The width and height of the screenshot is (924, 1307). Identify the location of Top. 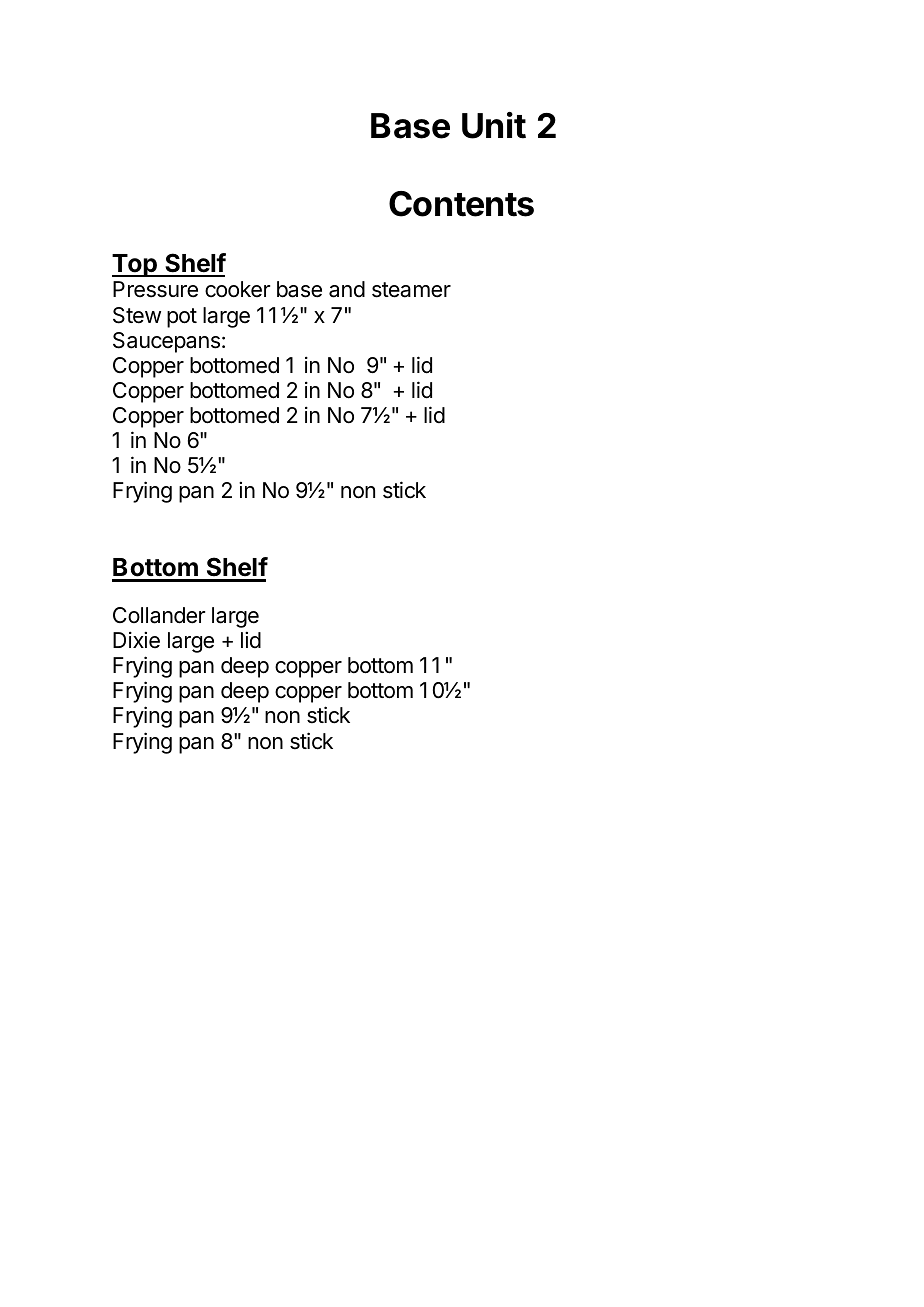
(135, 265).
